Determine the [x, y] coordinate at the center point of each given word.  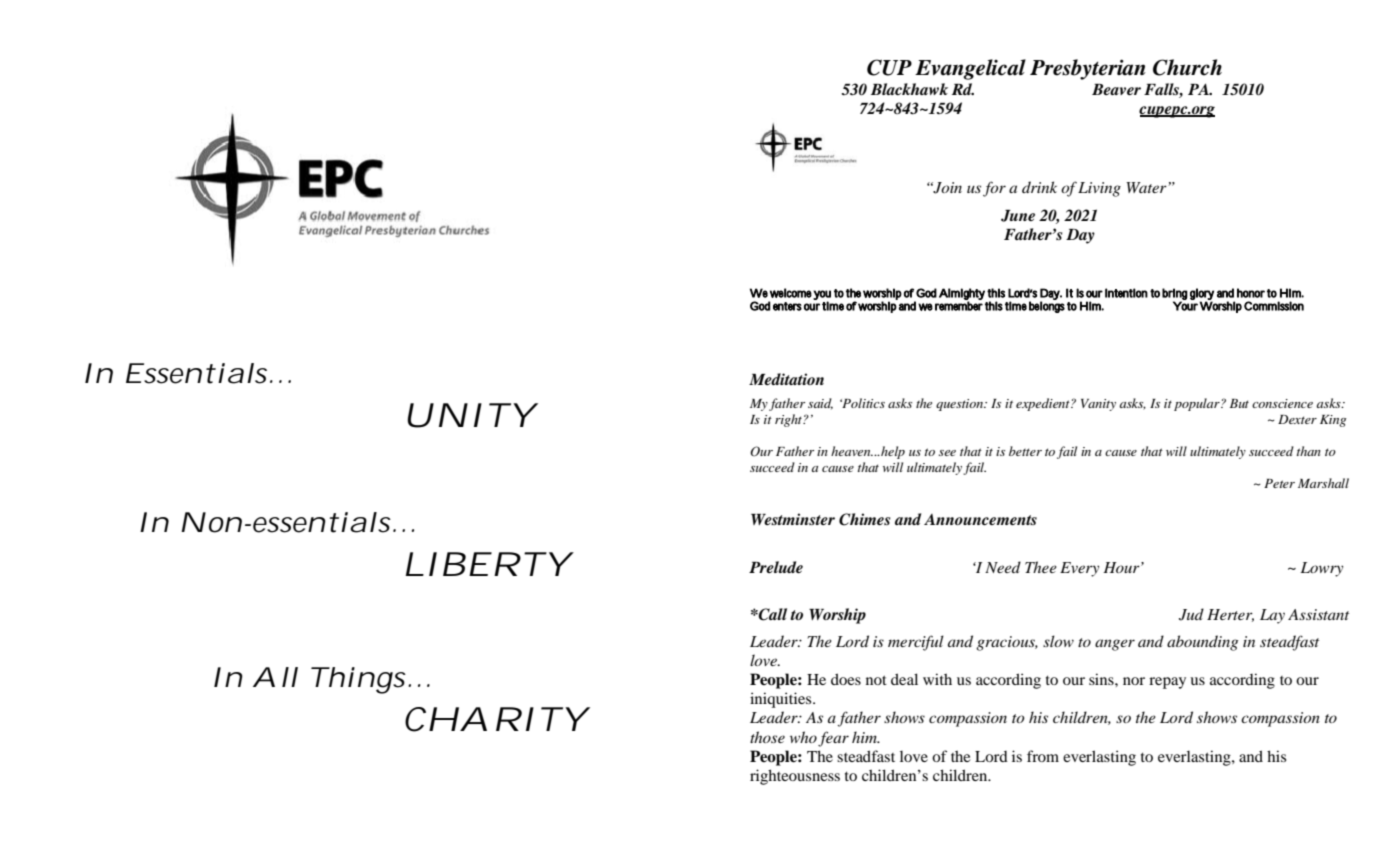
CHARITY [493, 719]
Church [1187, 67]
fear [833, 739]
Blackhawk [909, 89]
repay [1167, 683]
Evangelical [970, 69]
